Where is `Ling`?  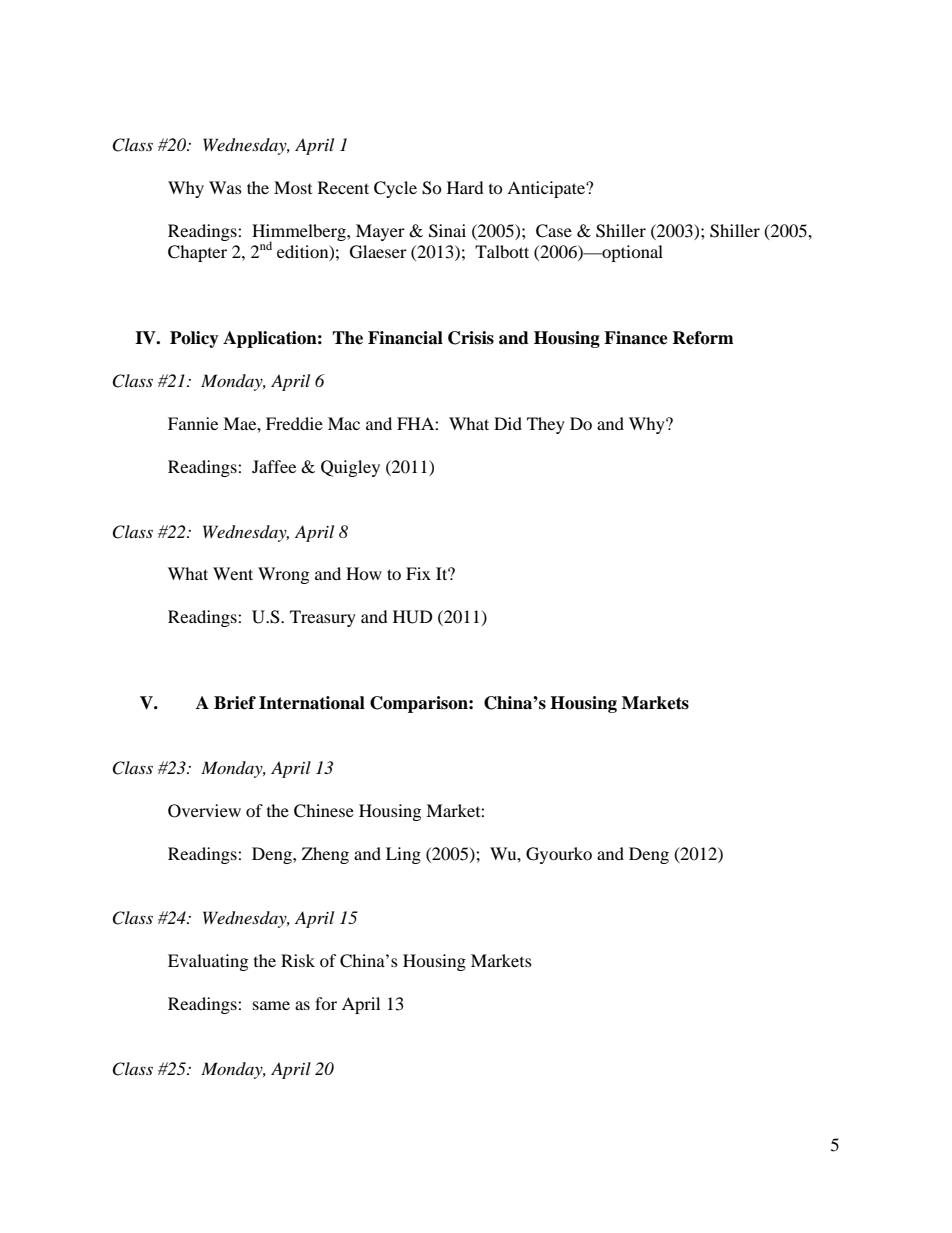
Ling is located at coordinates (403, 855).
